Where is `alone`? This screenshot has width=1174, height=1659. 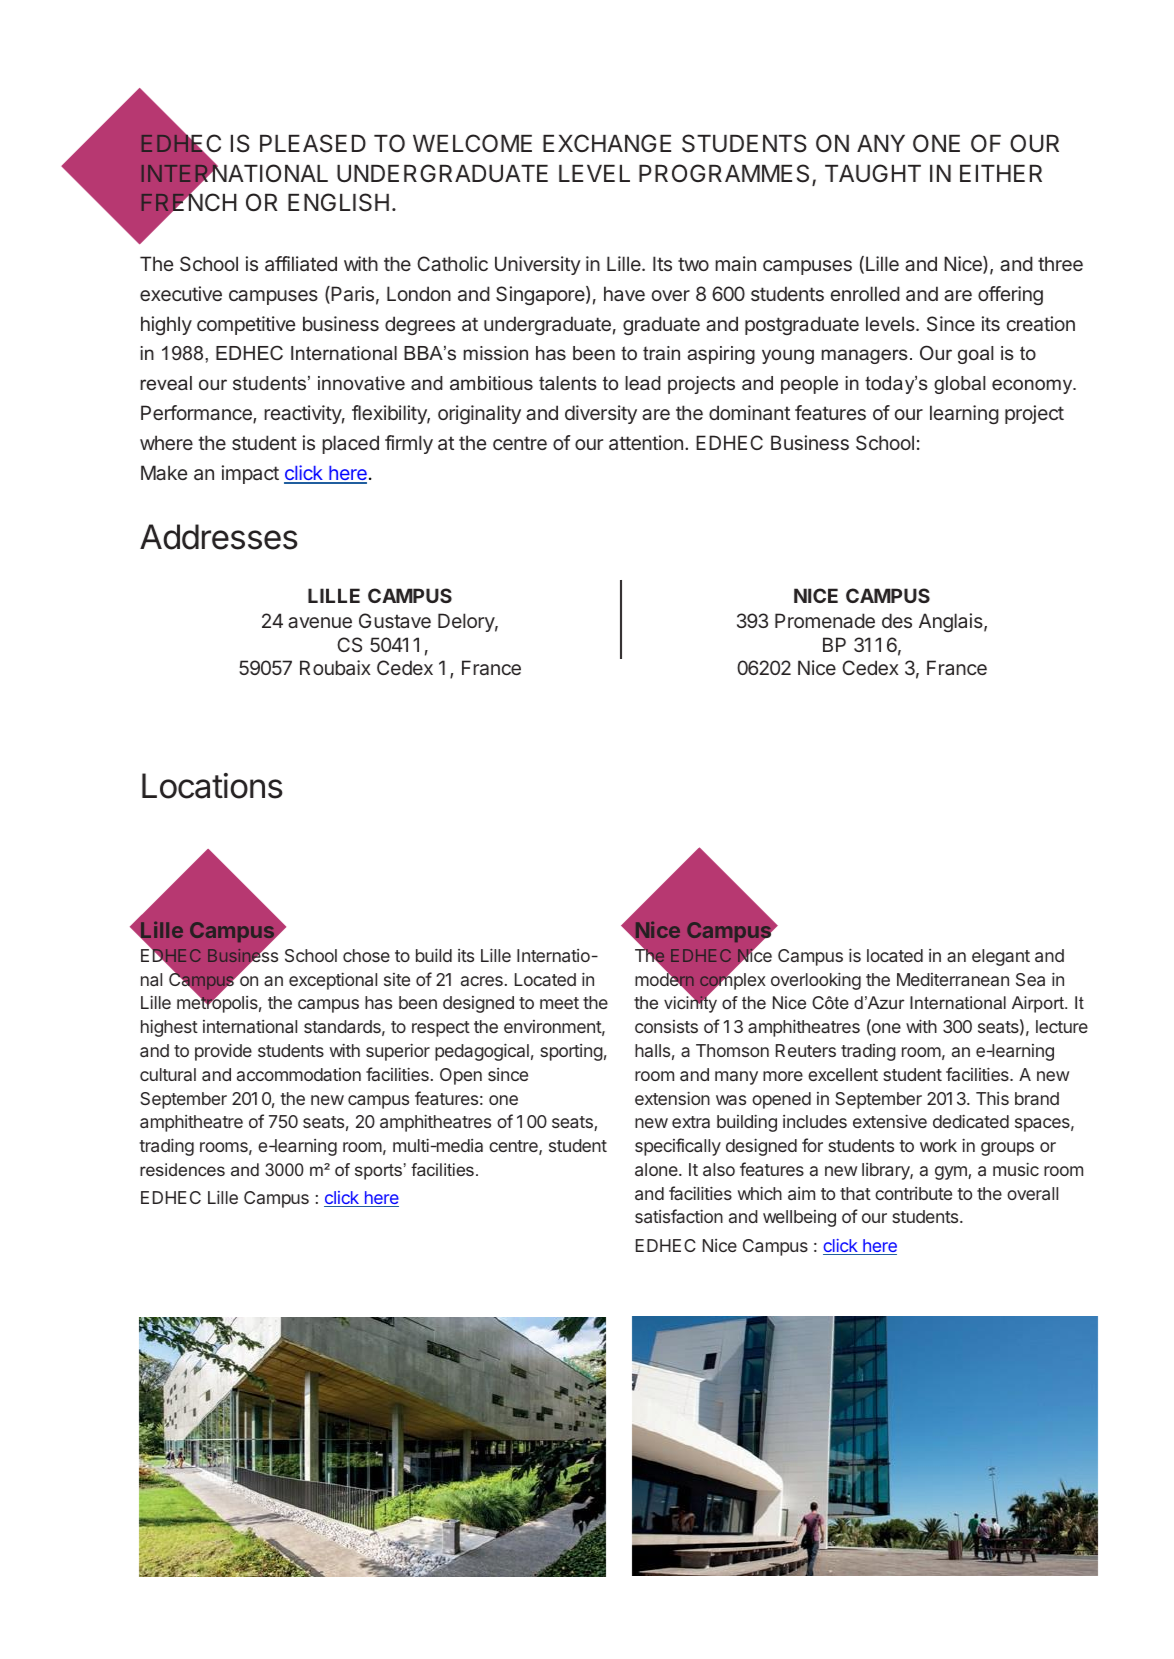
alone is located at coordinates (657, 1169).
